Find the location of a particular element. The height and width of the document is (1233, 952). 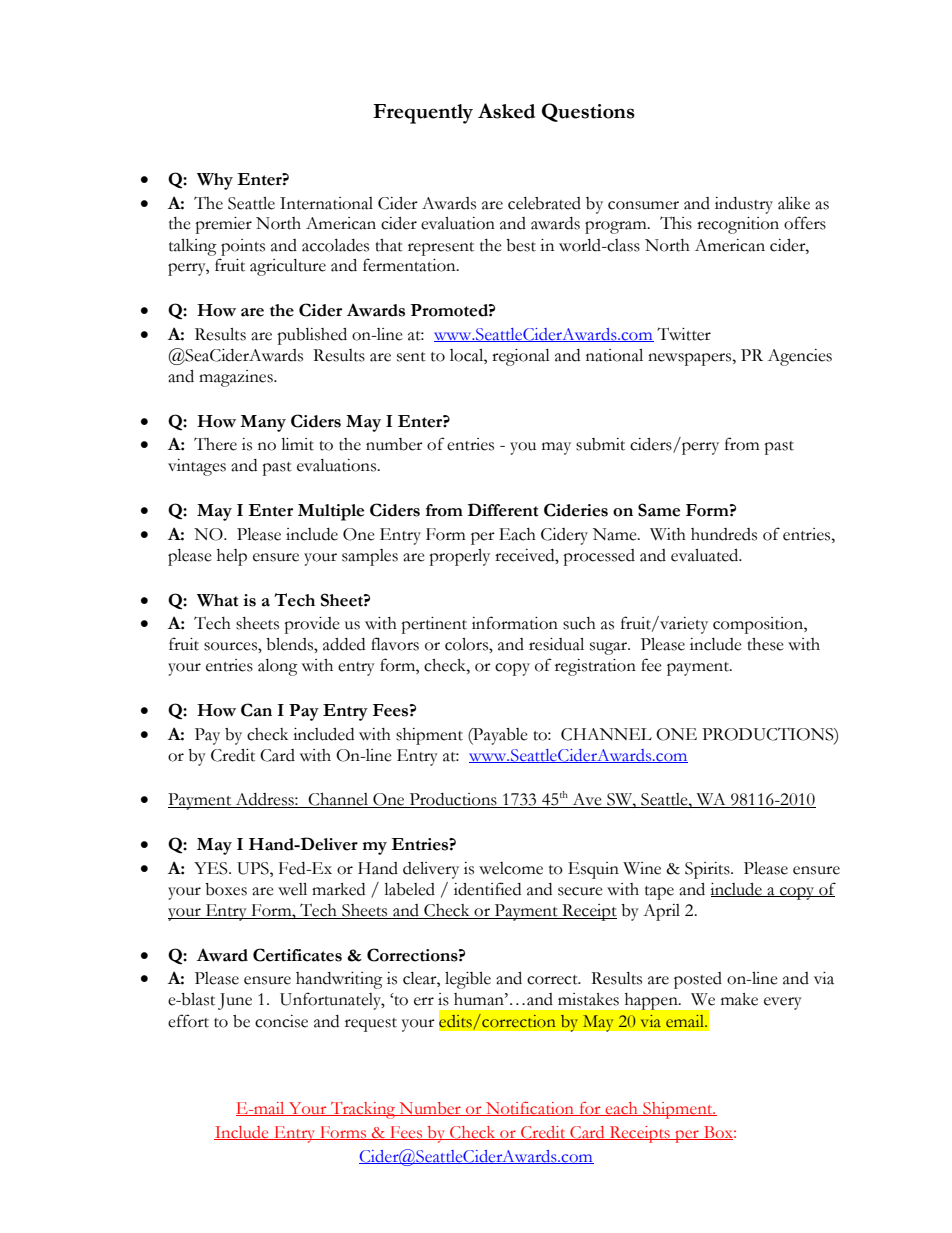

hundreds is located at coordinates (724, 534).
